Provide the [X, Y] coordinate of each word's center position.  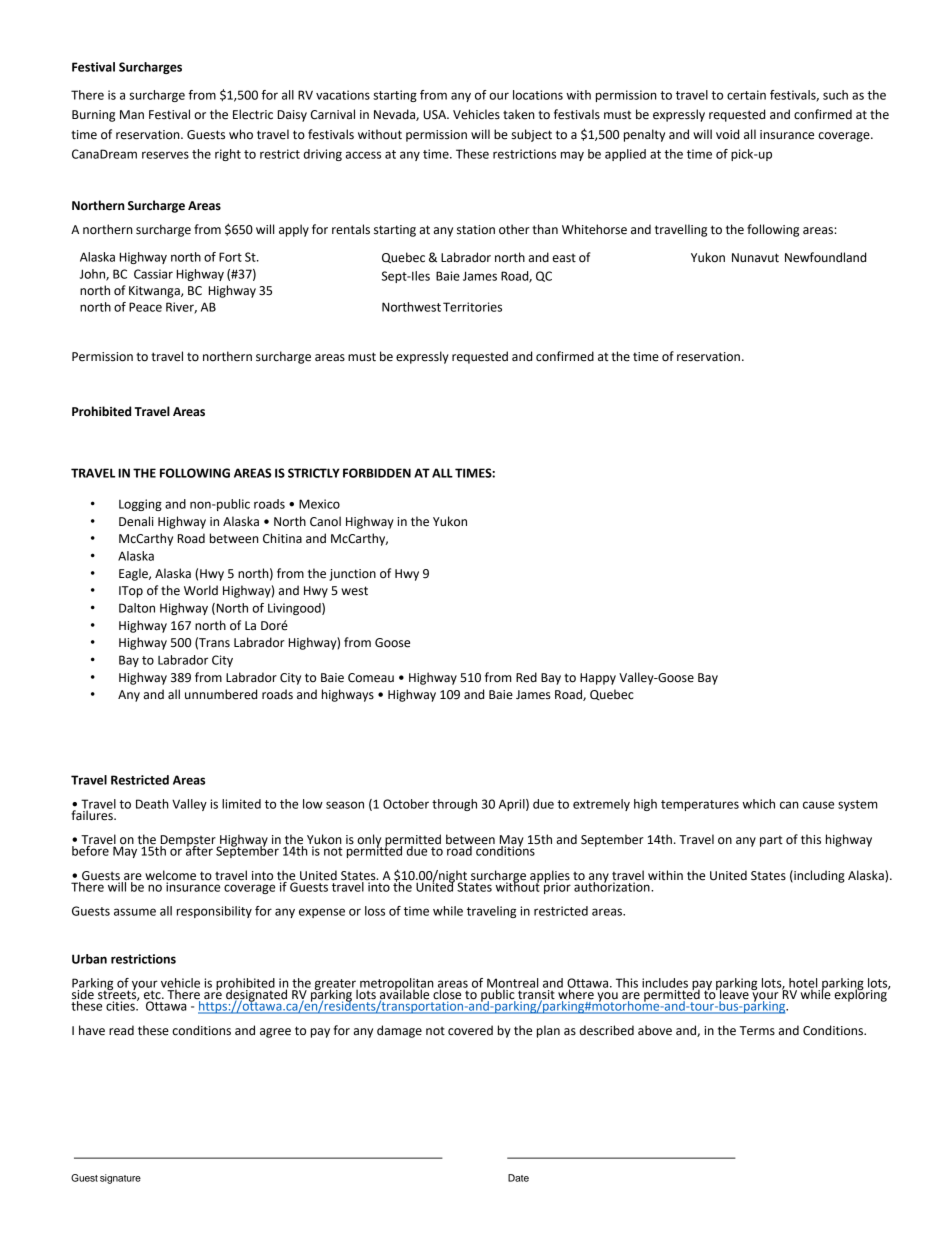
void [727, 134]
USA [436, 115]
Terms [757, 1031]
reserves [165, 155]
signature [120, 1179]
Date [518, 1178]
